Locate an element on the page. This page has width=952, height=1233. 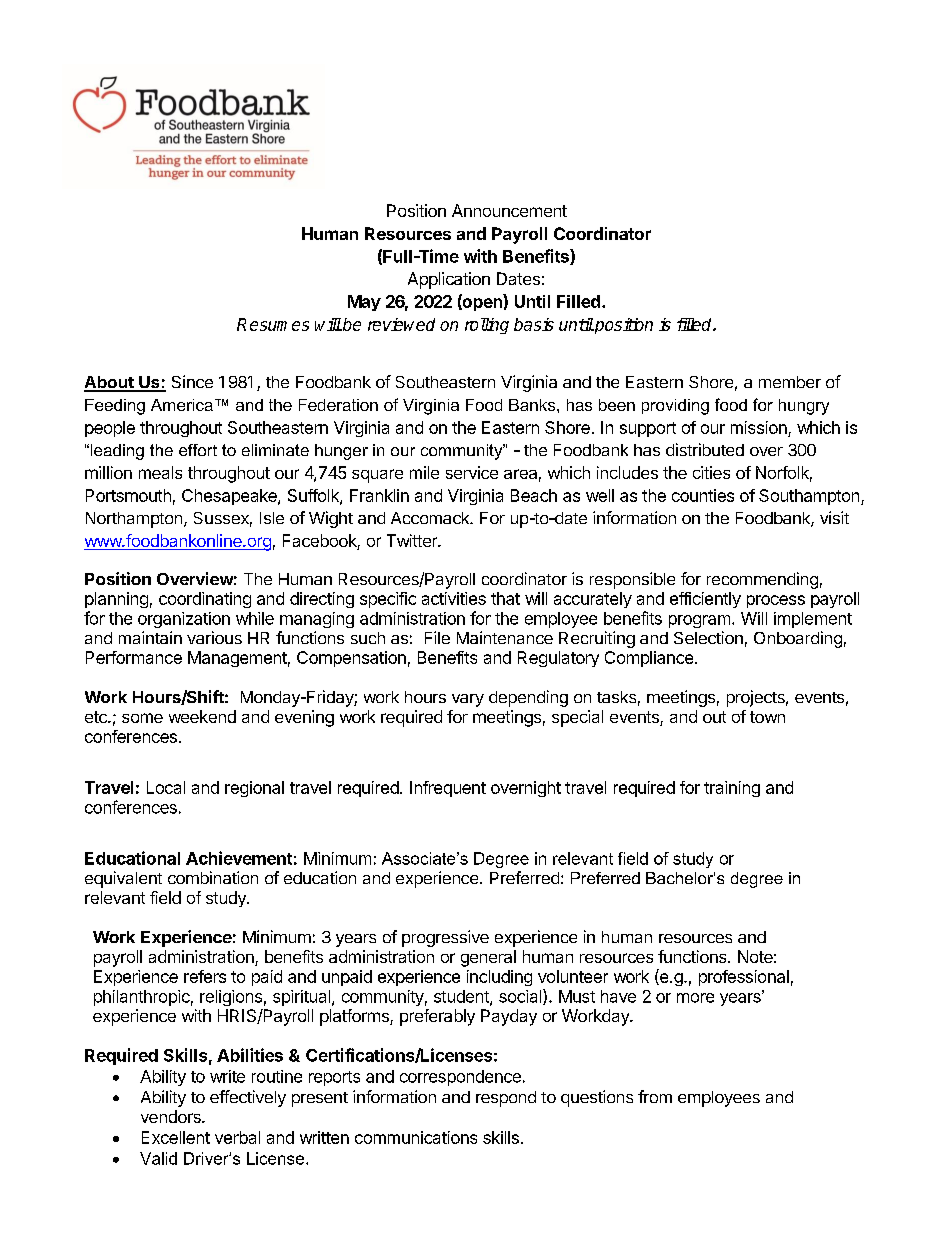
weekend is located at coordinates (202, 716).
